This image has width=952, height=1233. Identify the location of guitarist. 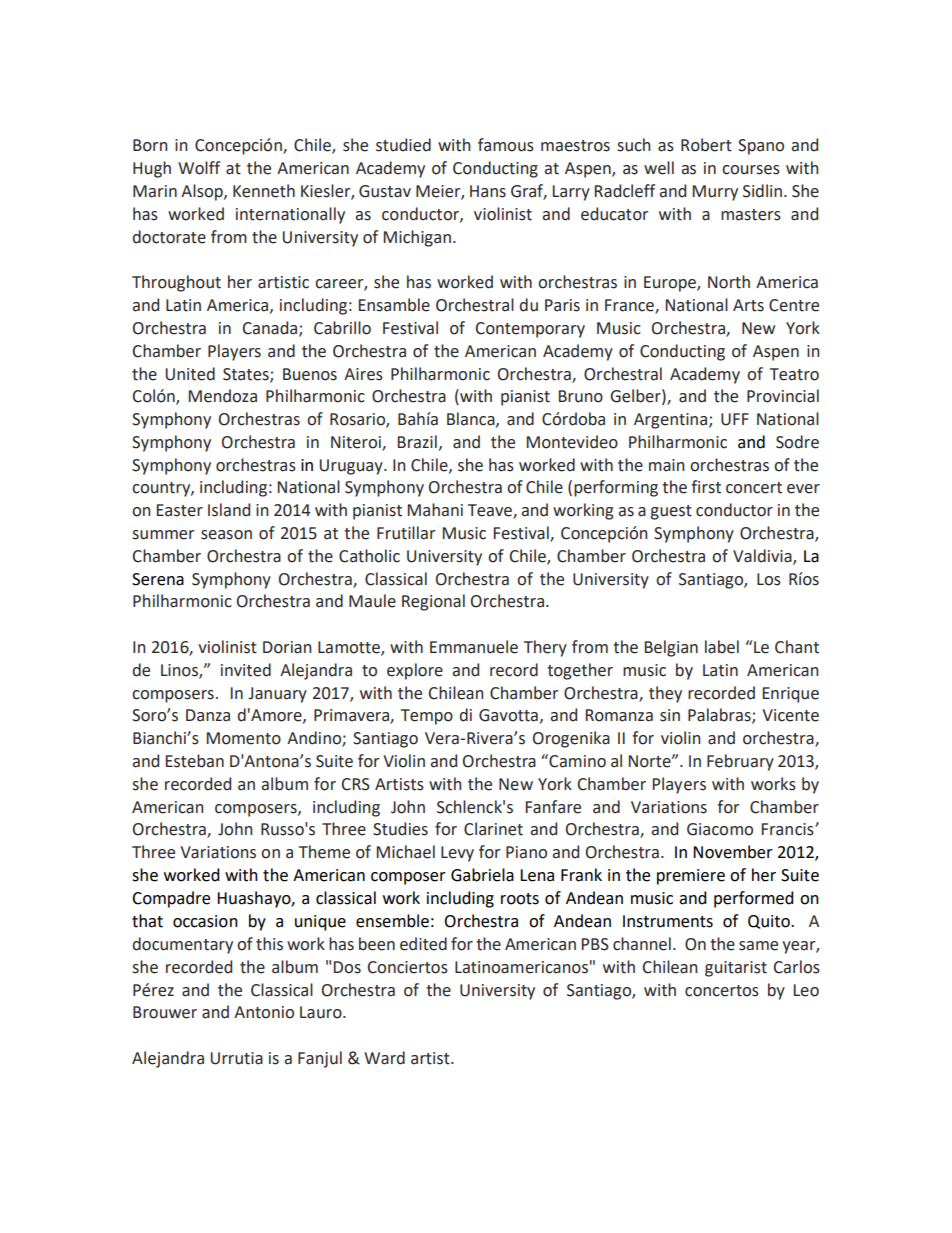
(736, 969).
